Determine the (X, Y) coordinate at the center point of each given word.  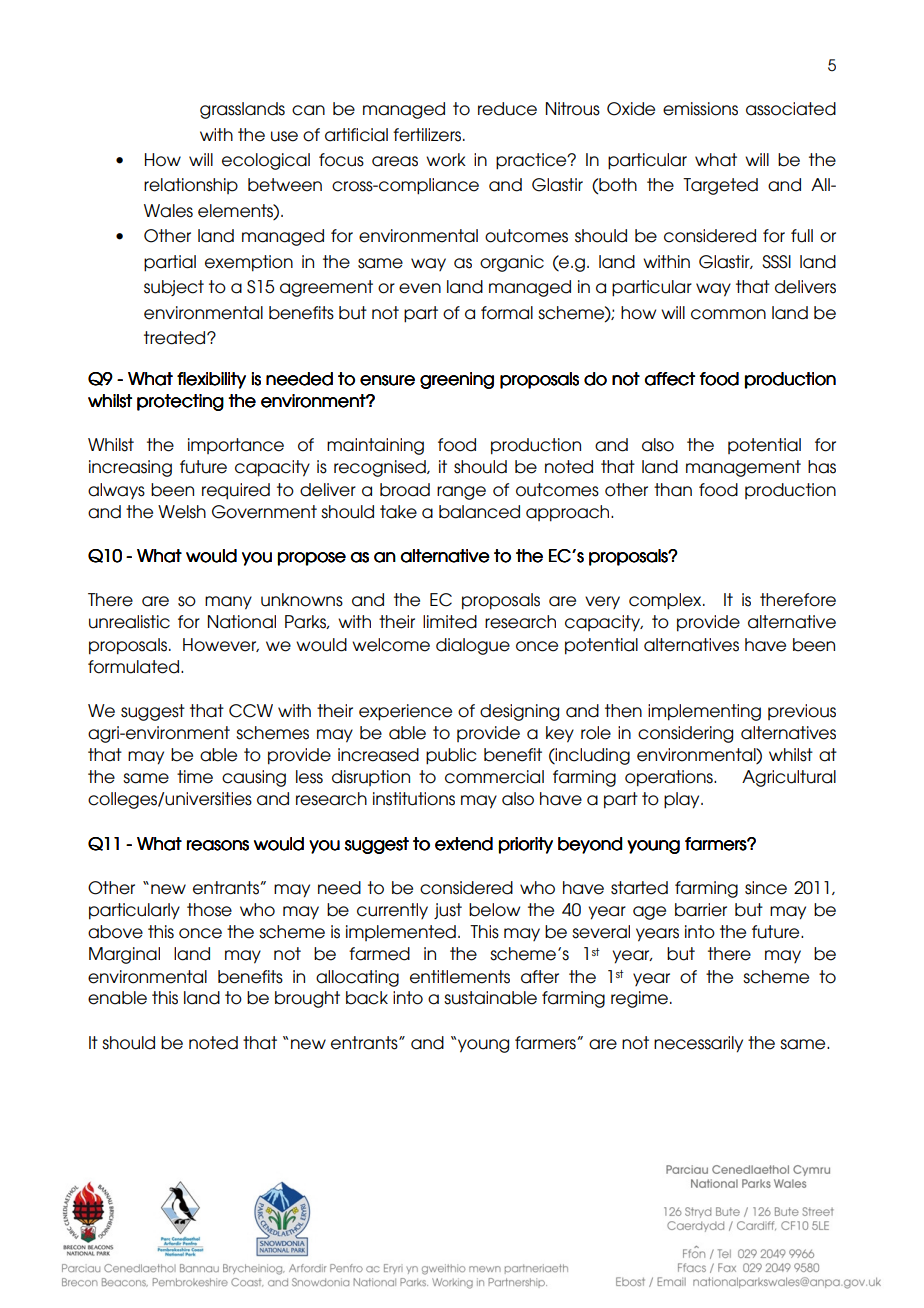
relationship (191, 186)
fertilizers (428, 135)
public (451, 756)
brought (307, 999)
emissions (700, 109)
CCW (251, 711)
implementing (704, 712)
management (743, 468)
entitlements (460, 977)
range (461, 493)
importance (236, 446)
